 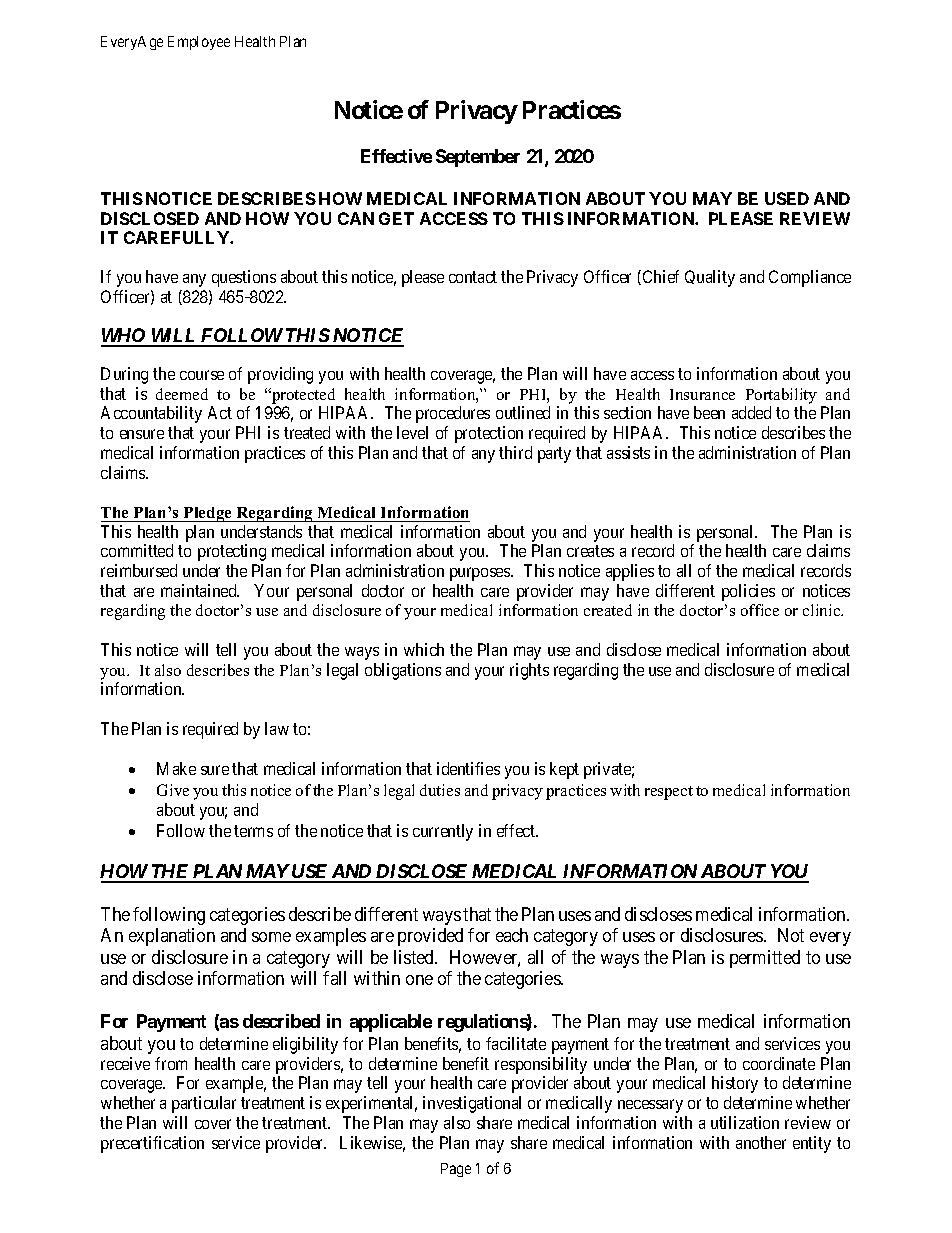 What do you see at coordinates (468, 768) in the image?
I see `identifies` at bounding box center [468, 768].
